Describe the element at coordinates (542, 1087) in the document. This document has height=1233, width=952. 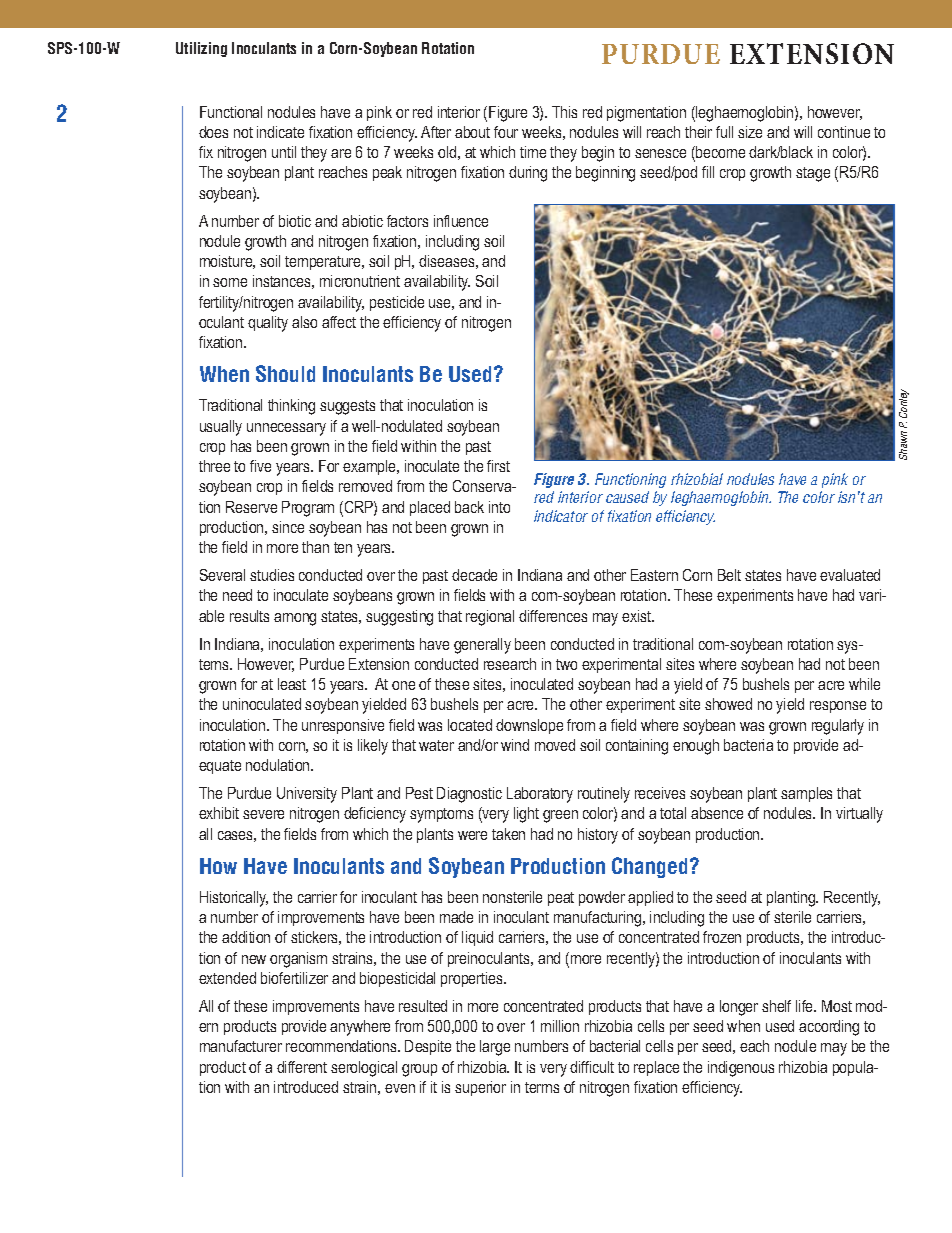
I see `terms` at that location.
